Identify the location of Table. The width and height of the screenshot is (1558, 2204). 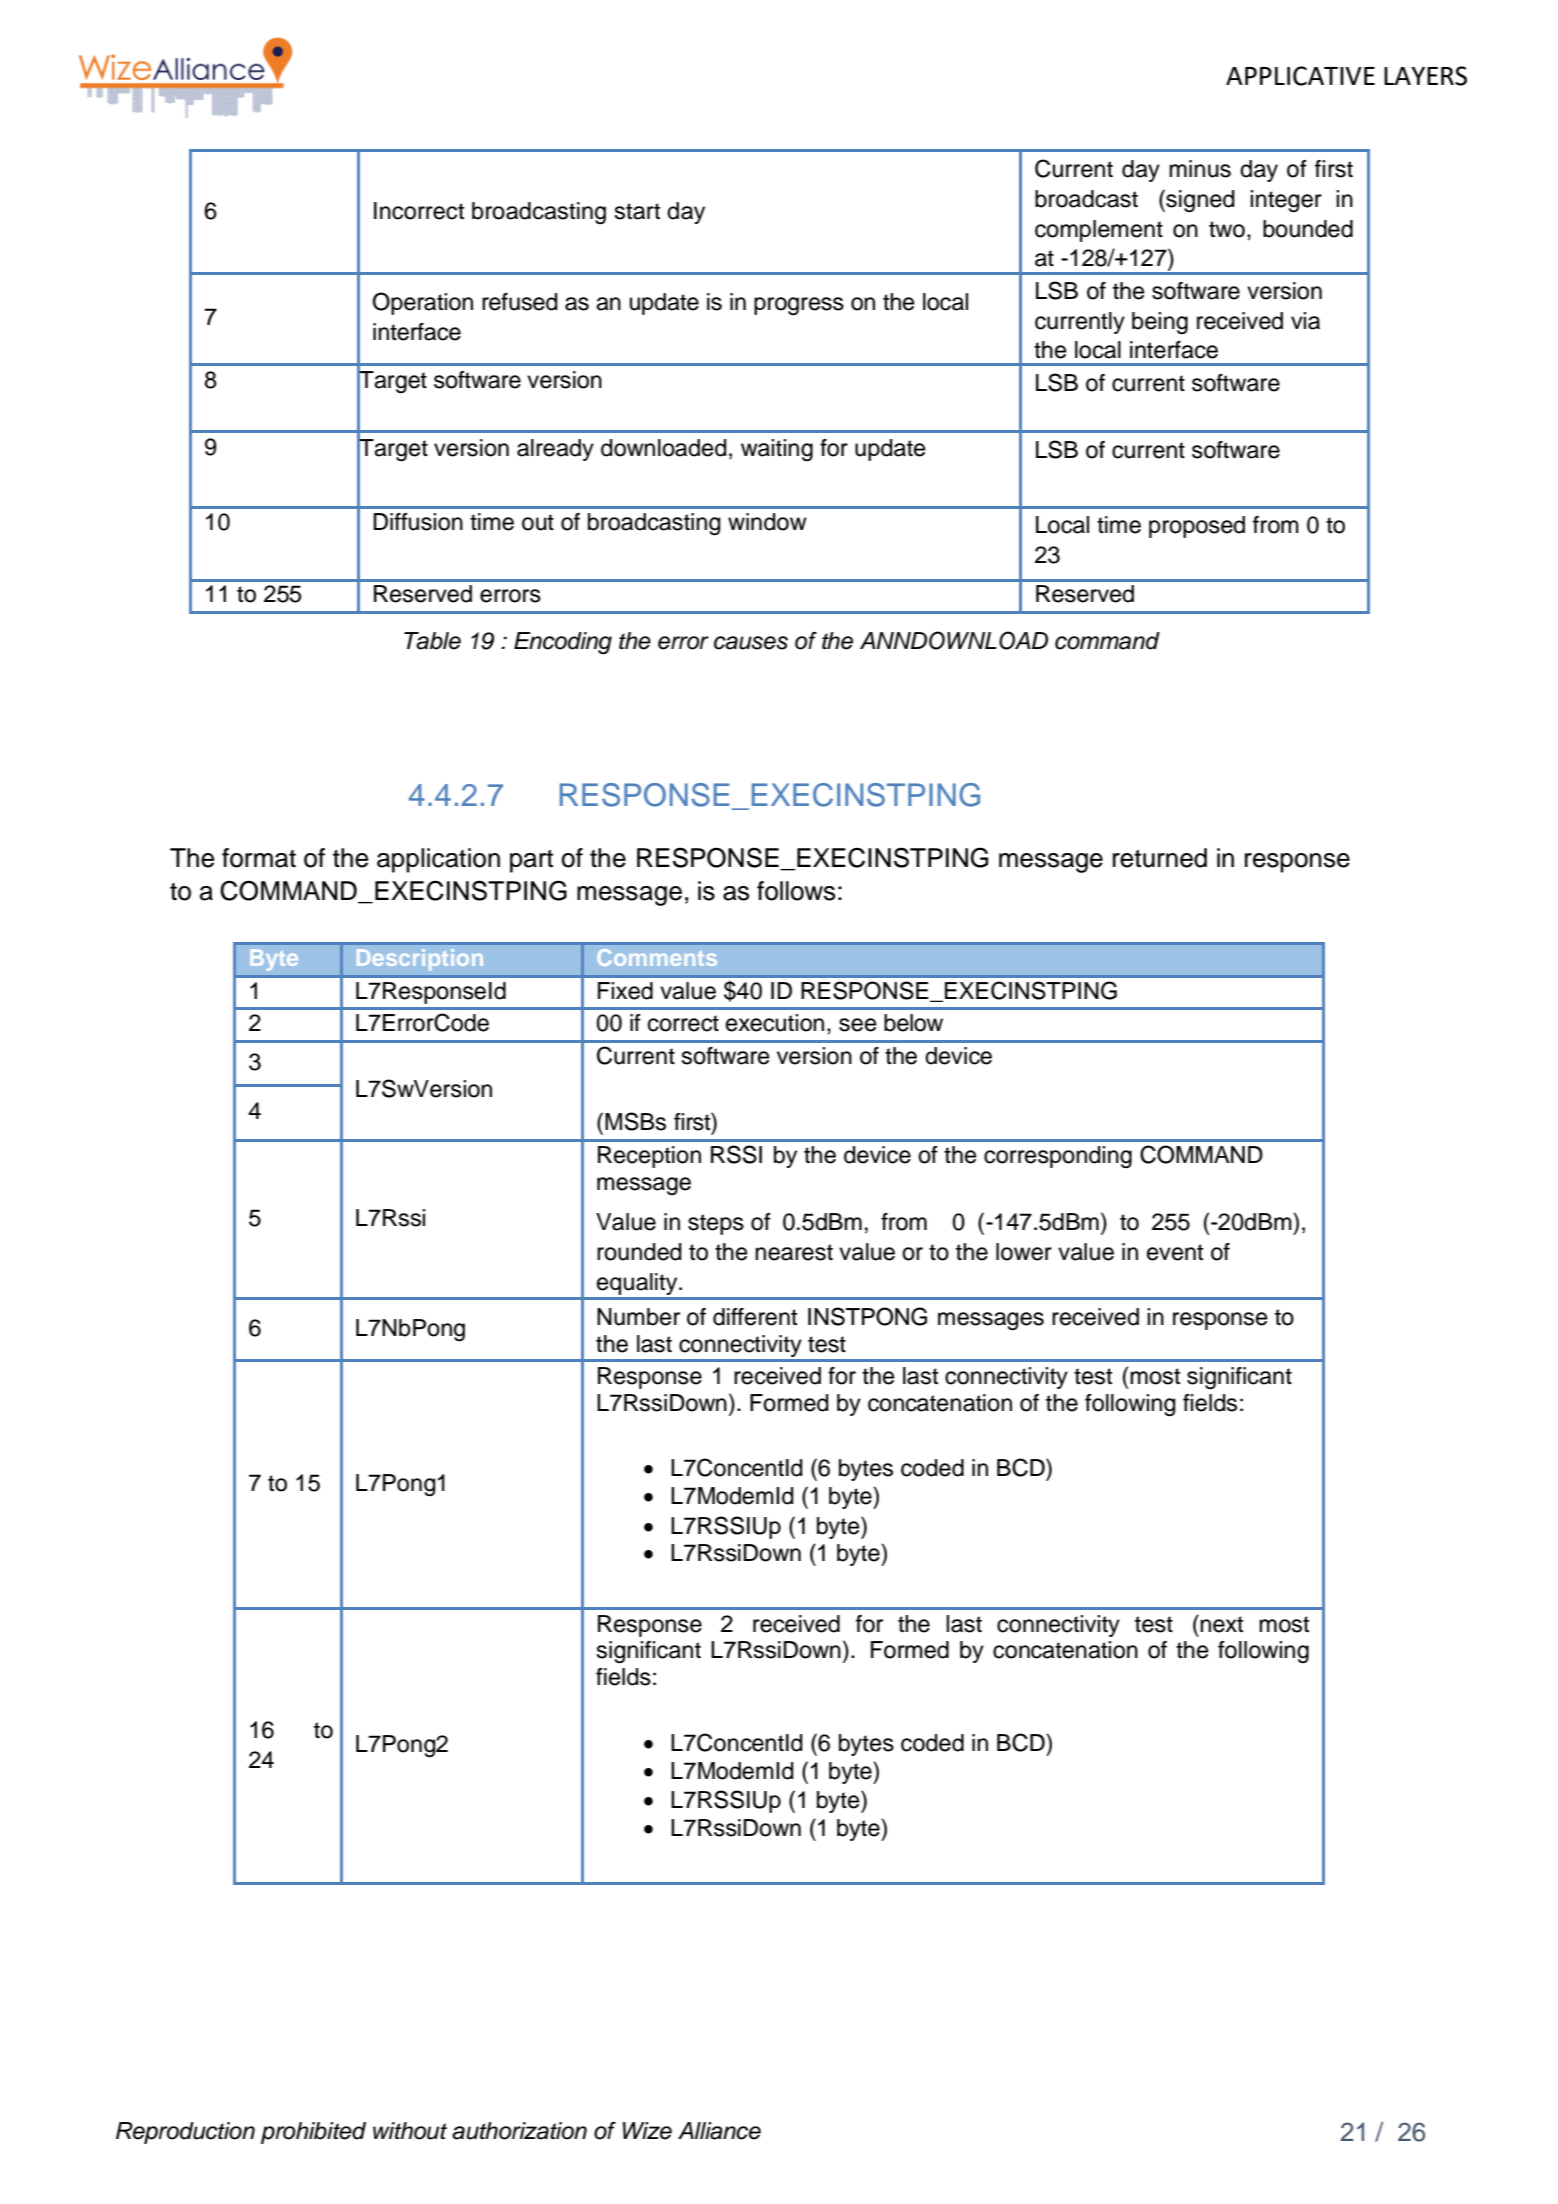
(432, 641).
